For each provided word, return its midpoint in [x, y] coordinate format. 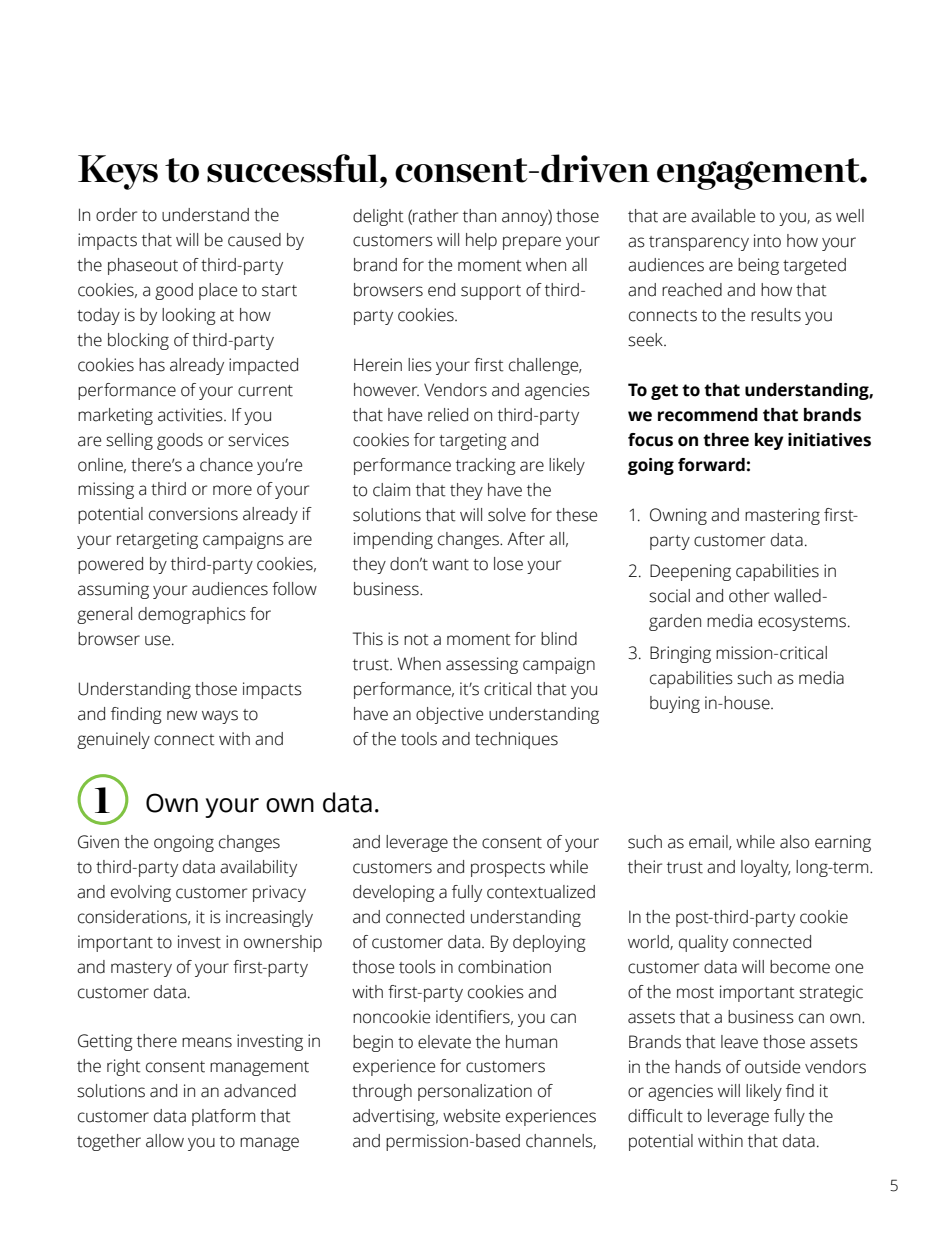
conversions [193, 514]
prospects [508, 869]
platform [223, 1117]
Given [98, 842]
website [471, 1116]
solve [507, 515]
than [479, 216]
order [116, 215]
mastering [782, 516]
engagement [759, 174]
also [794, 842]
